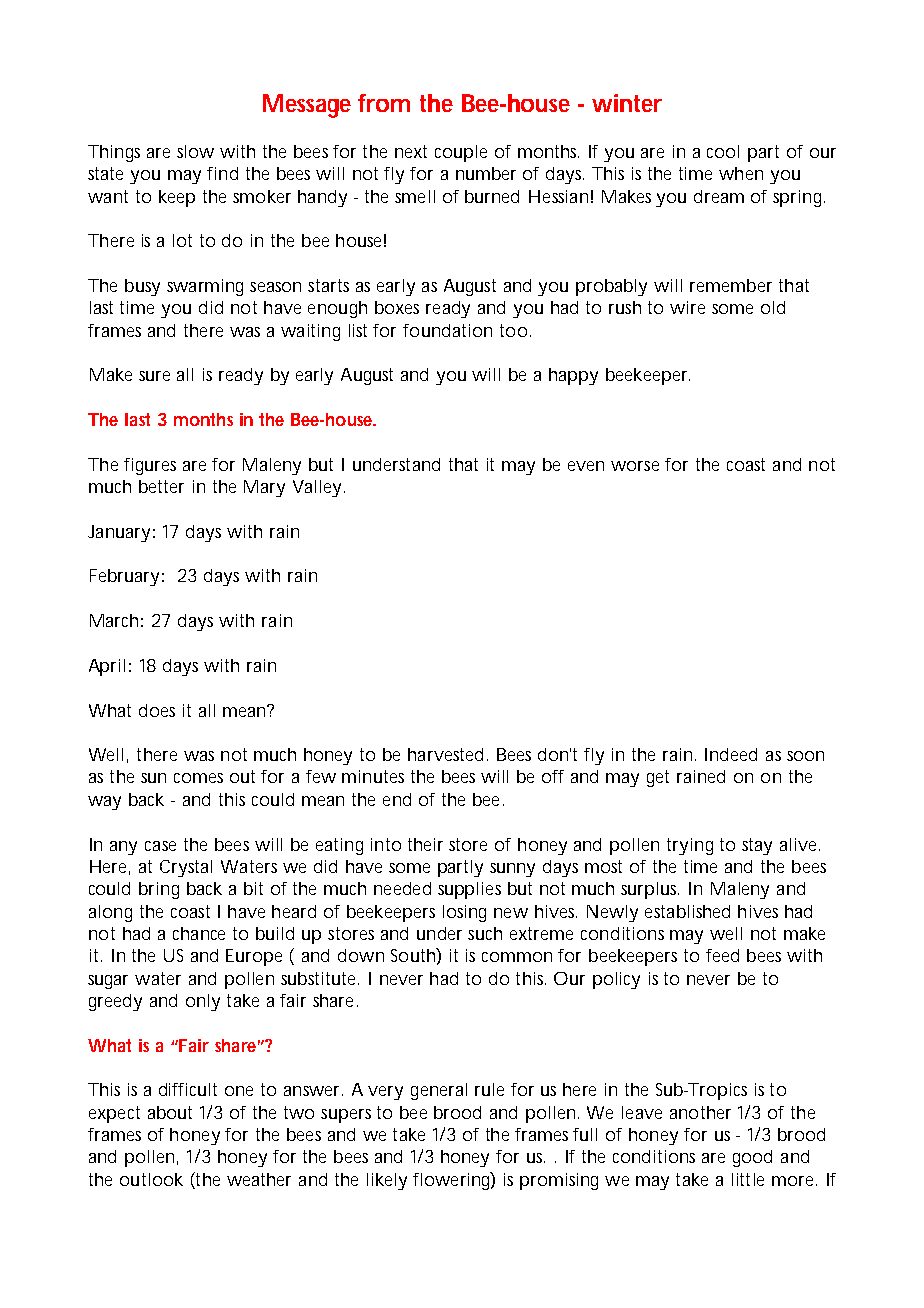 This screenshot has height=1308, width=924. What do you see at coordinates (723, 151) in the screenshot?
I see `cool` at bounding box center [723, 151].
